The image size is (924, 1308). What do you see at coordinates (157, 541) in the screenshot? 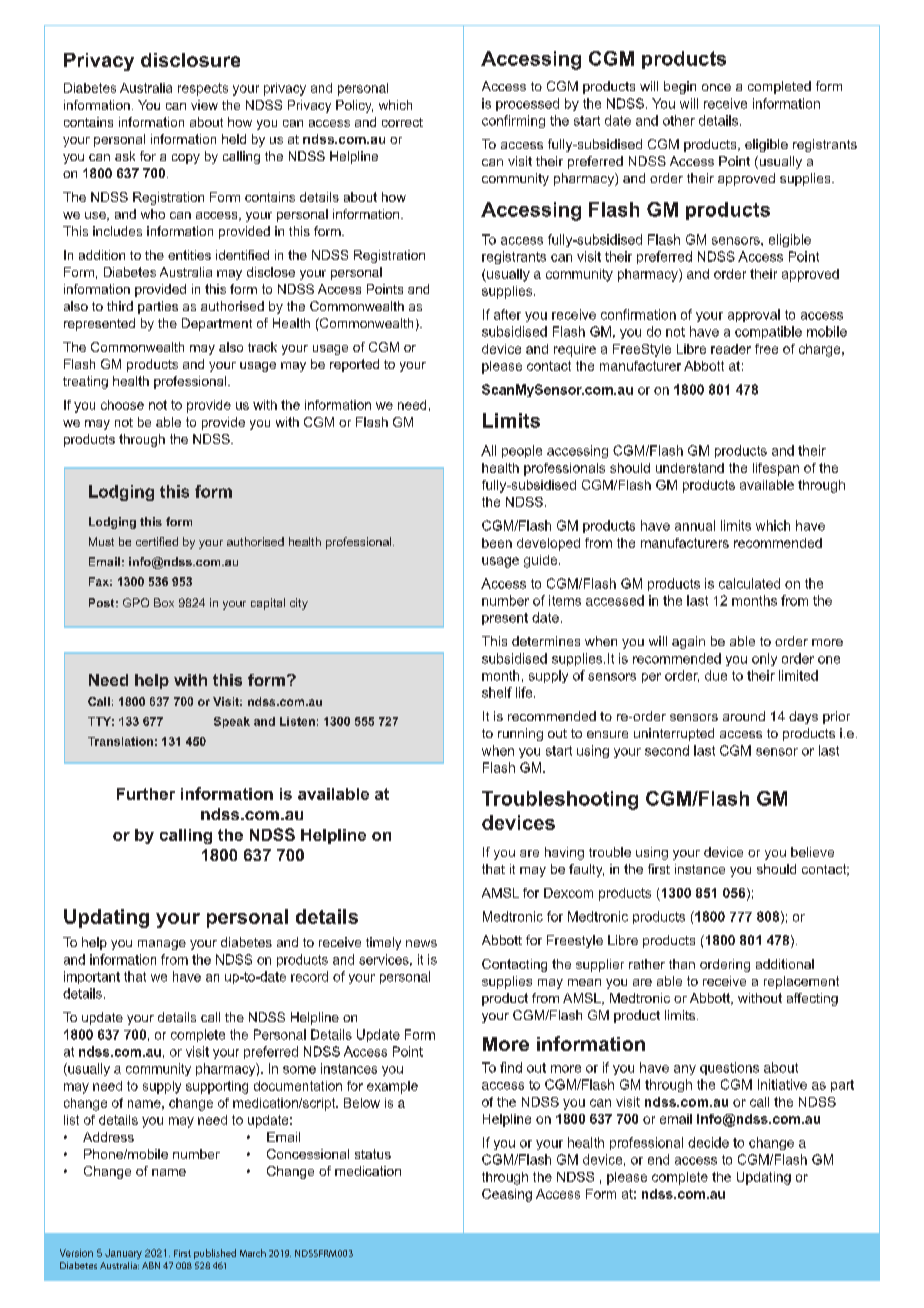
I see `certified` at bounding box center [157, 541].
